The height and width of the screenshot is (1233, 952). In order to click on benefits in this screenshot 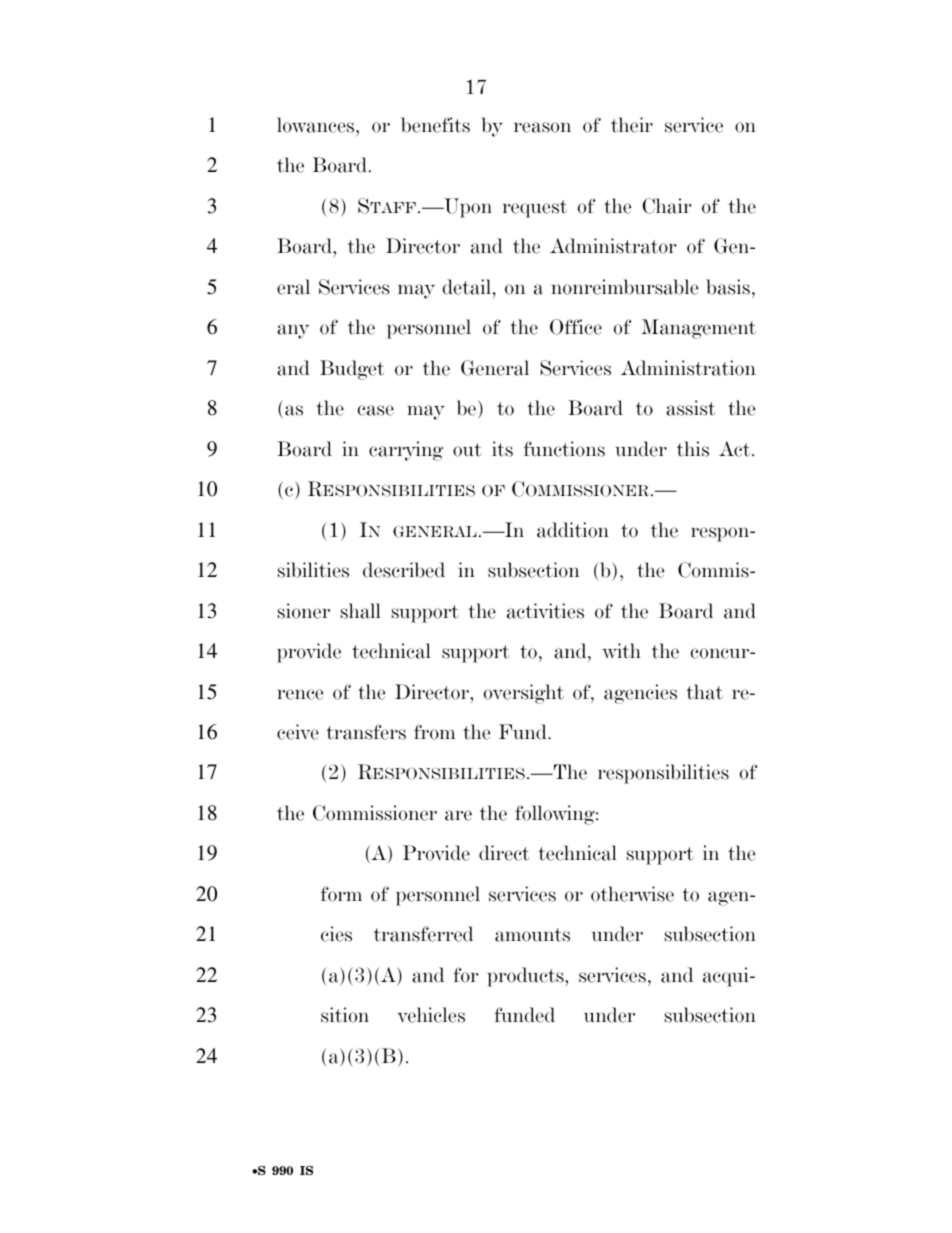, I will do `click(435, 125)`.
